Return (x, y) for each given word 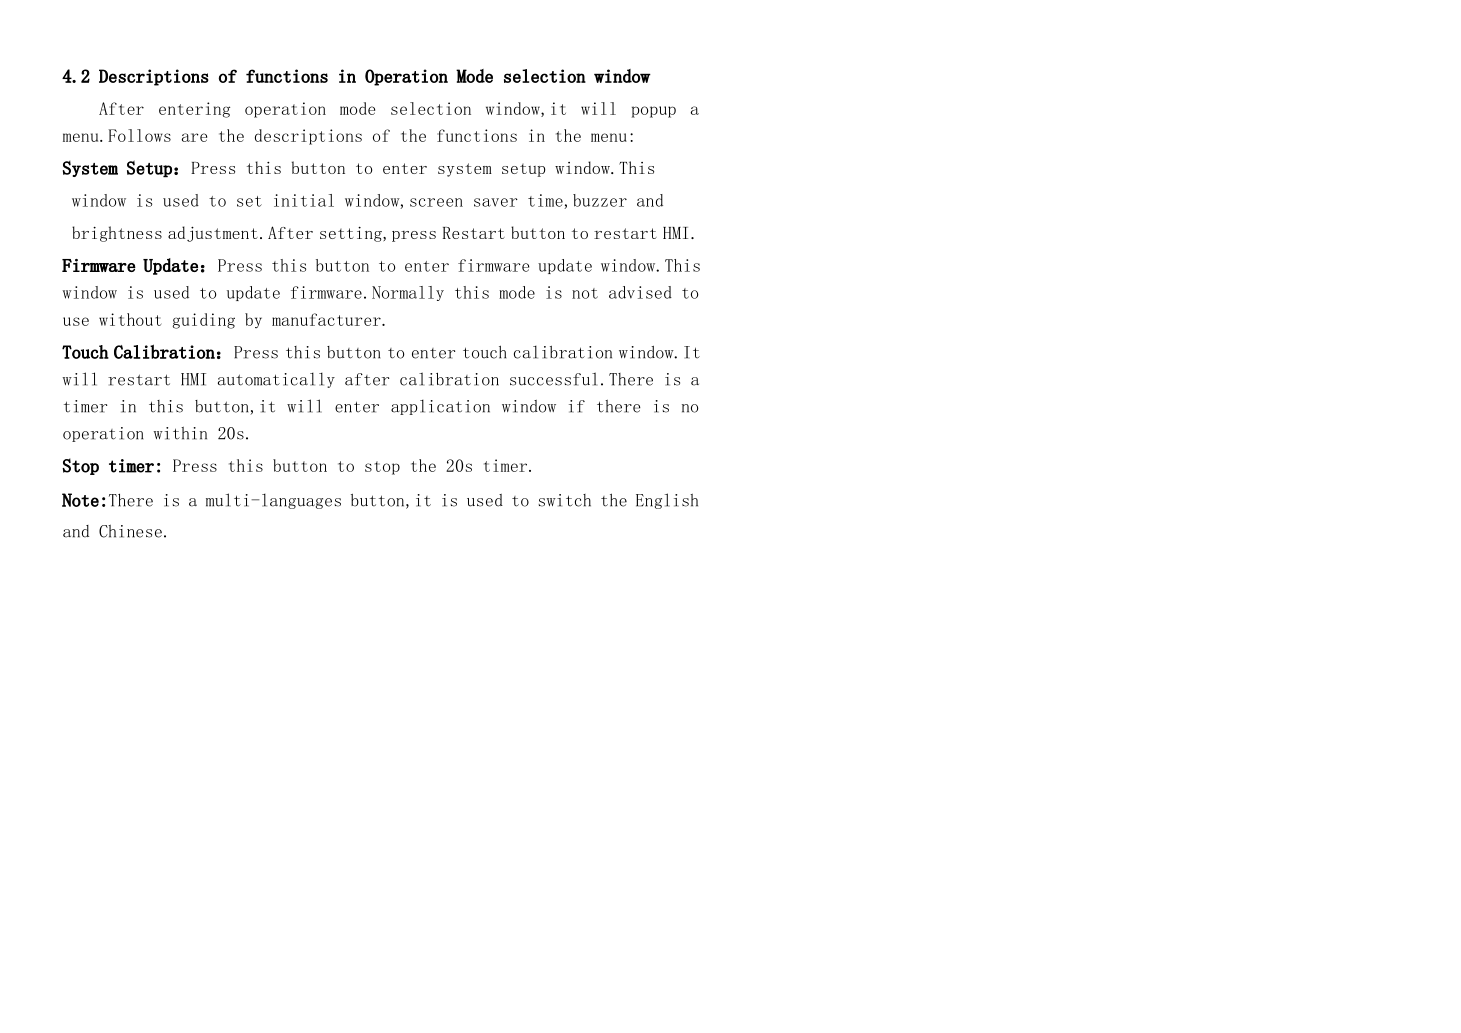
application (440, 407)
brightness (117, 234)
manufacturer (327, 319)
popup (654, 112)
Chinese (130, 531)
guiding (203, 321)
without (130, 319)
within (180, 433)
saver (496, 202)
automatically (276, 380)
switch (564, 500)
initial (304, 200)
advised (640, 292)
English (667, 501)
